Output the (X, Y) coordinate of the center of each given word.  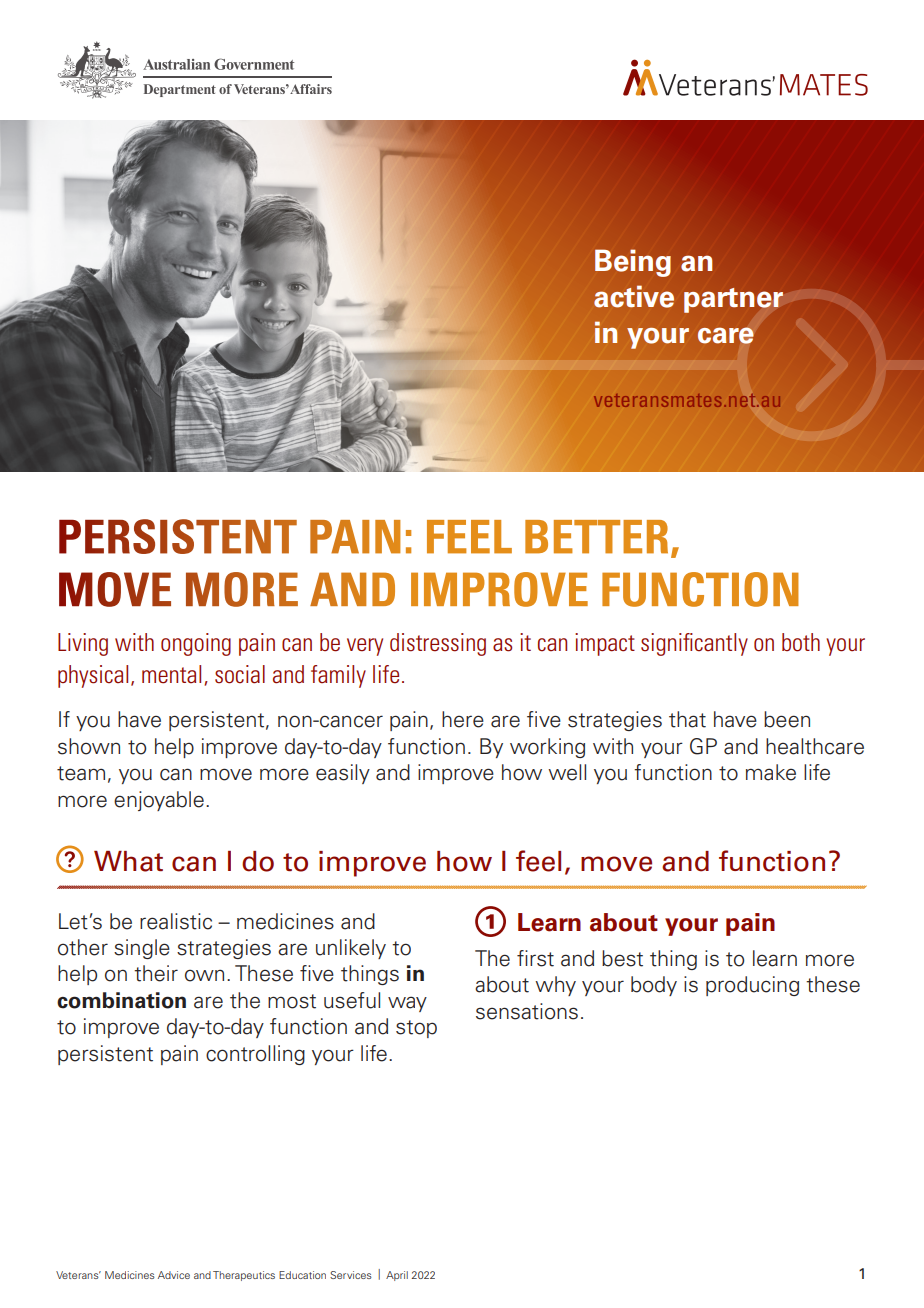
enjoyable (159, 801)
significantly (694, 644)
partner (733, 300)
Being (633, 263)
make (771, 772)
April (397, 1276)
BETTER (596, 537)
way (407, 1004)
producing (752, 986)
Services (351, 1275)
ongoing (196, 644)
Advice (174, 1275)
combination (121, 1000)
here (463, 719)
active (634, 296)
